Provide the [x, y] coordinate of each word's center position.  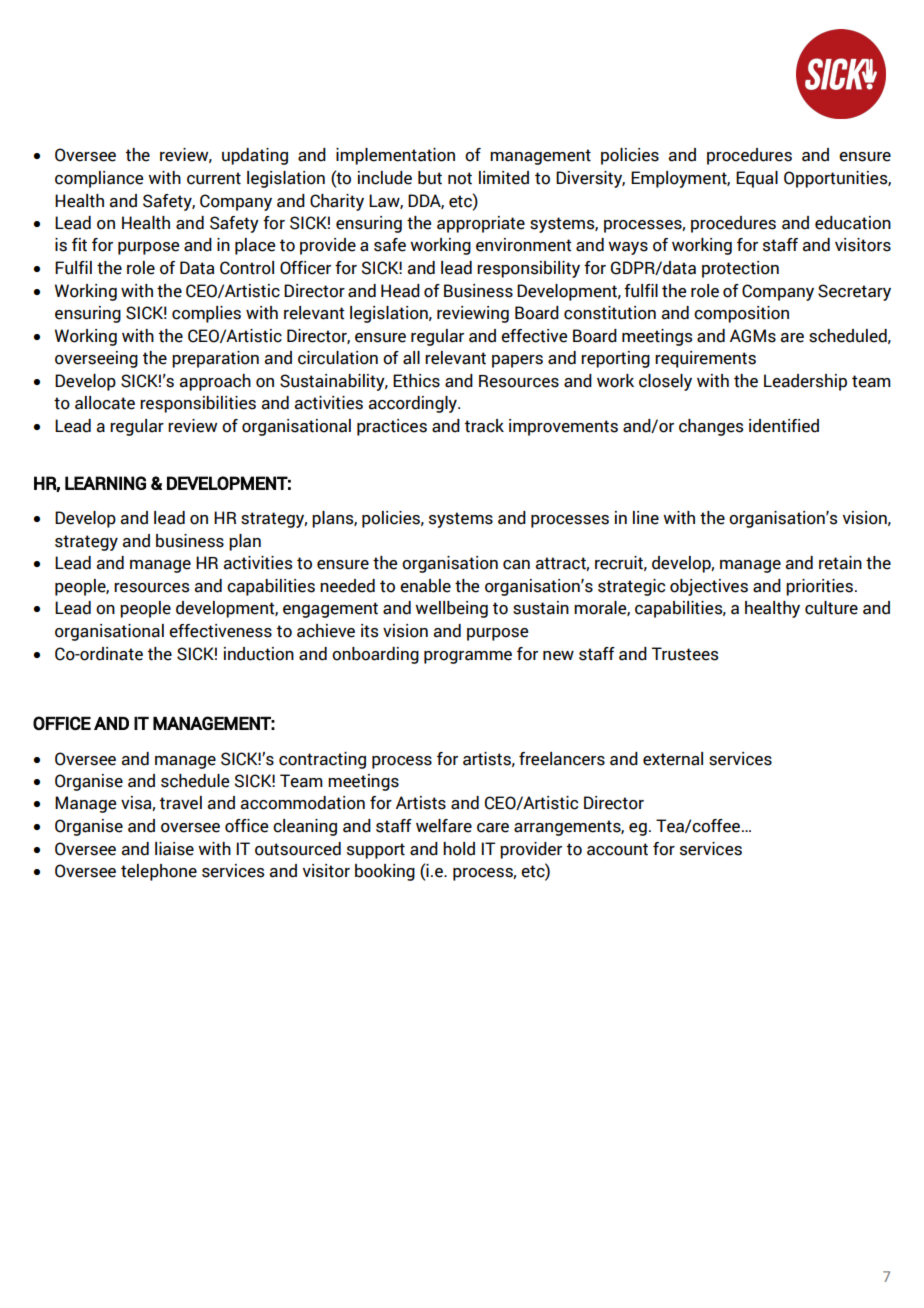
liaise [174, 849]
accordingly [413, 404]
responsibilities [198, 404]
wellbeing [451, 609]
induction [259, 654]
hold [459, 849]
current [214, 178]
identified [784, 426]
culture [831, 608]
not [460, 178]
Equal [757, 179]
